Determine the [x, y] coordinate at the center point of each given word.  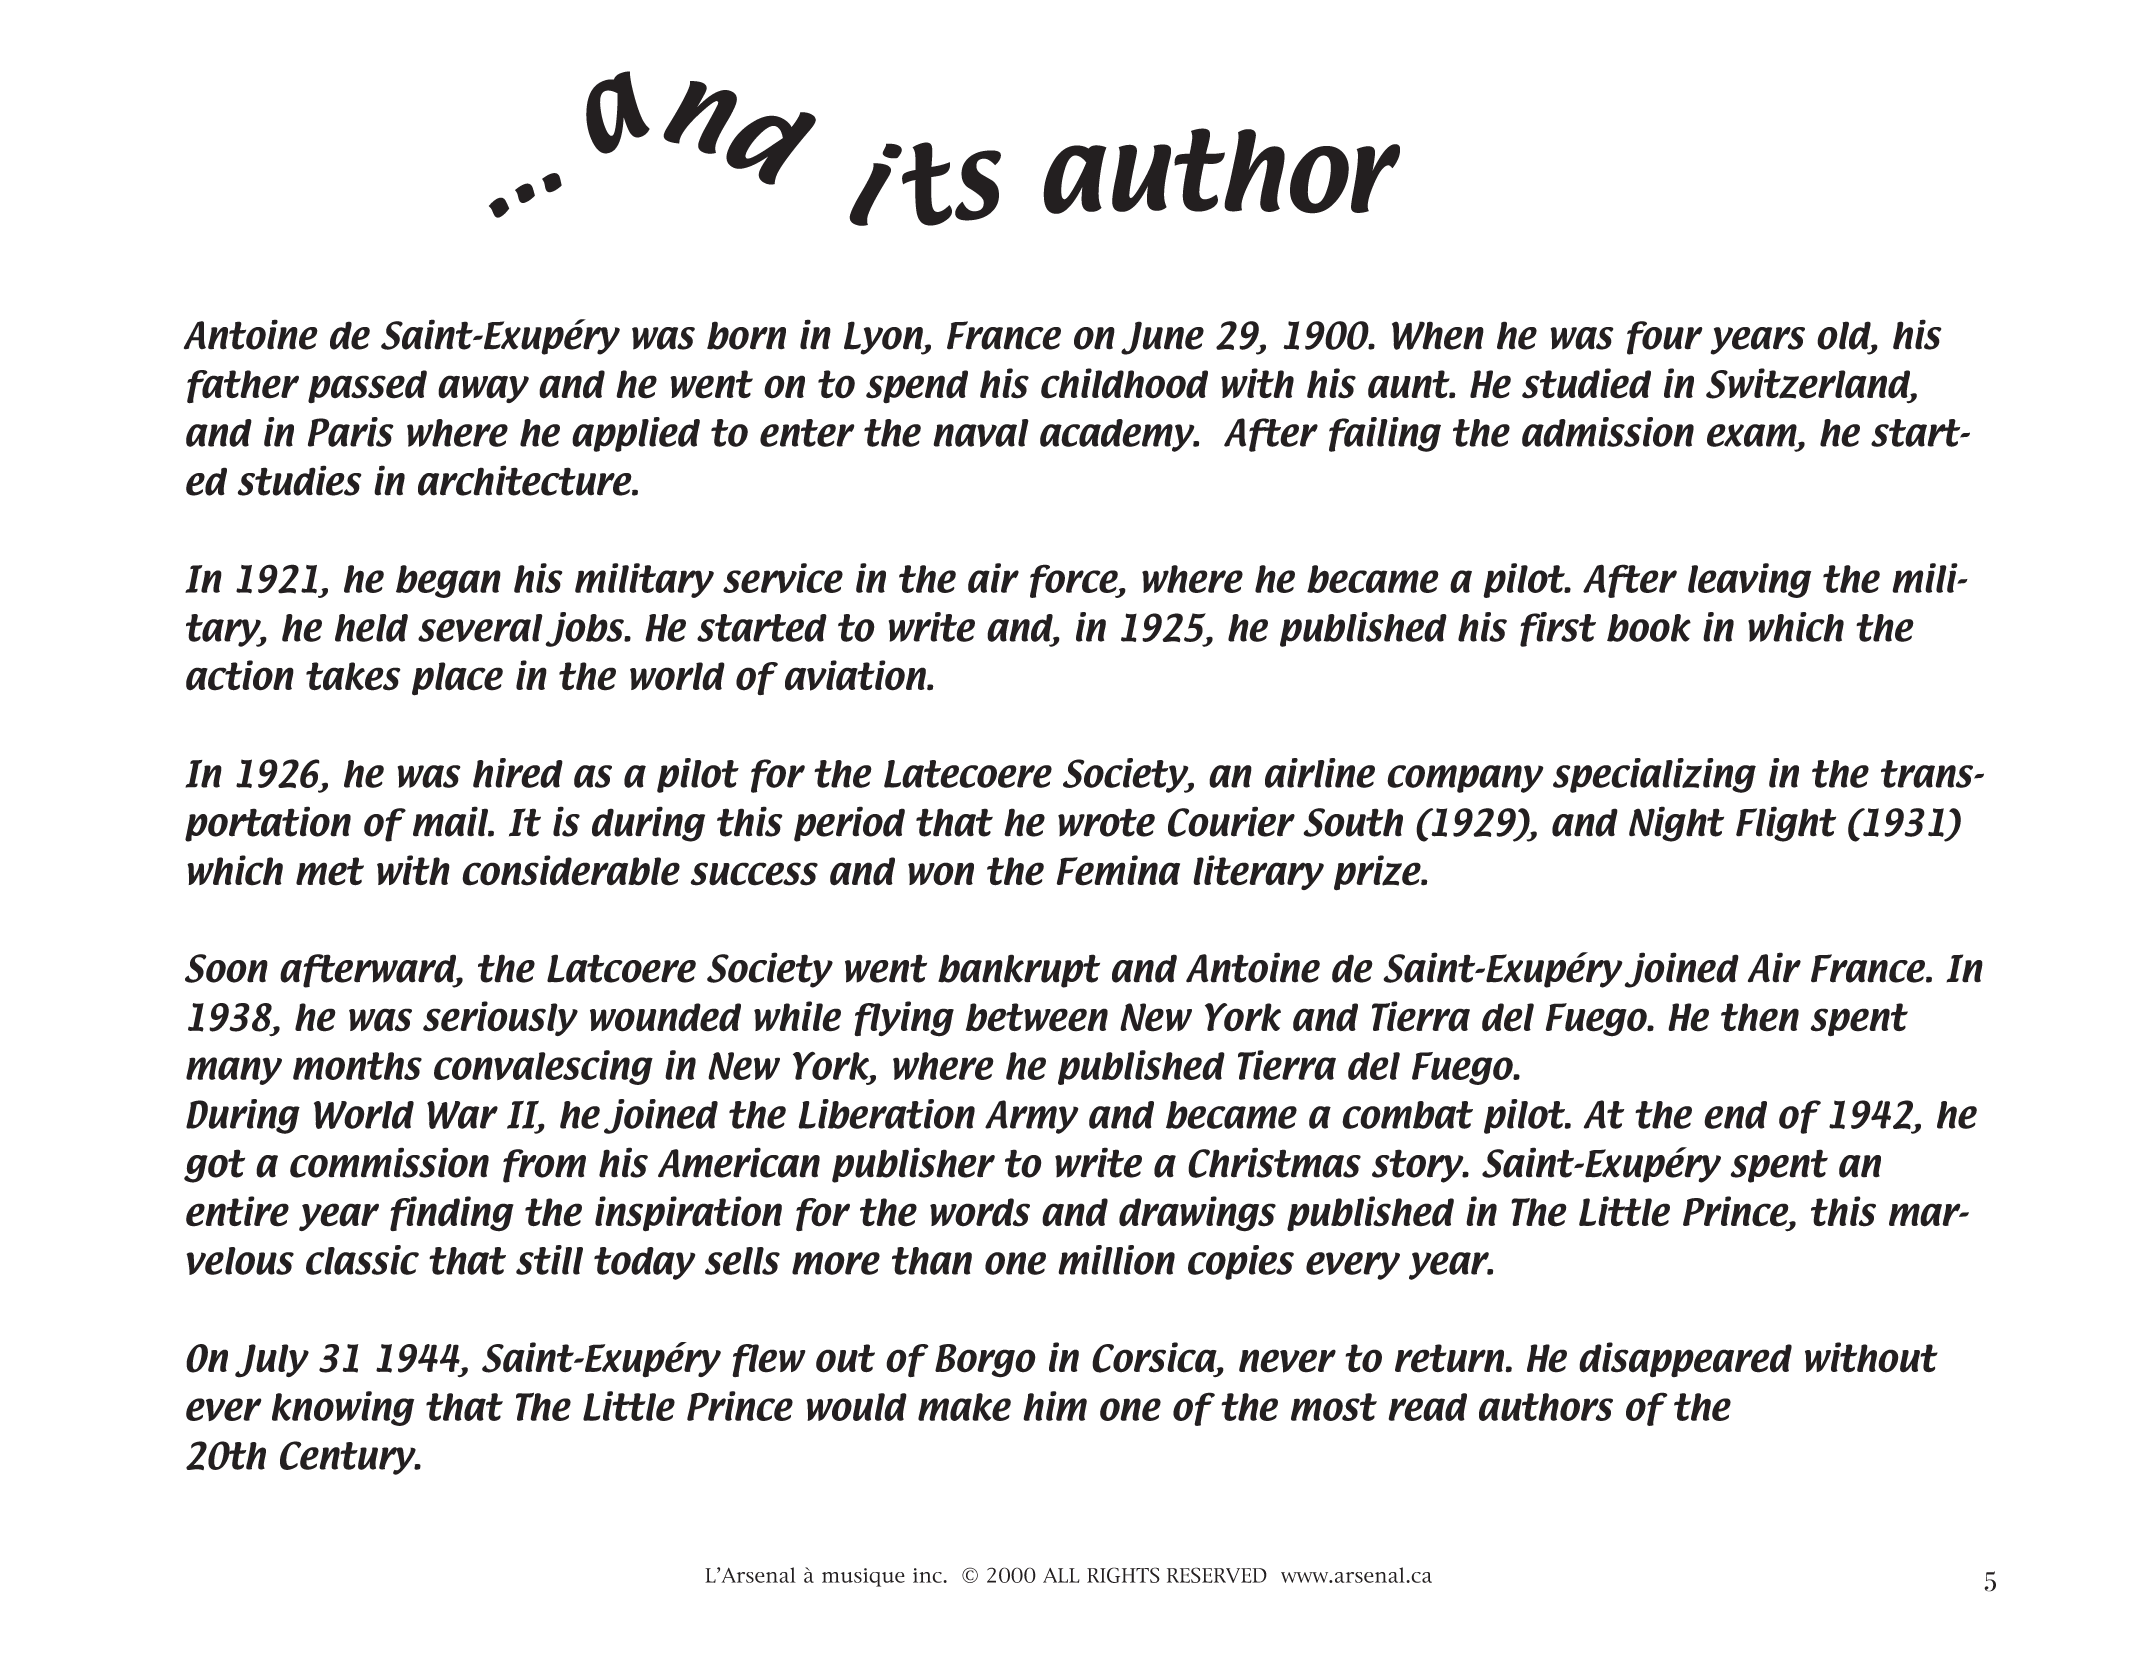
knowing [343, 1408]
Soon [226, 968]
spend [917, 386]
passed [367, 386]
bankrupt [1019, 971]
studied [1586, 383]
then [1760, 1017]
